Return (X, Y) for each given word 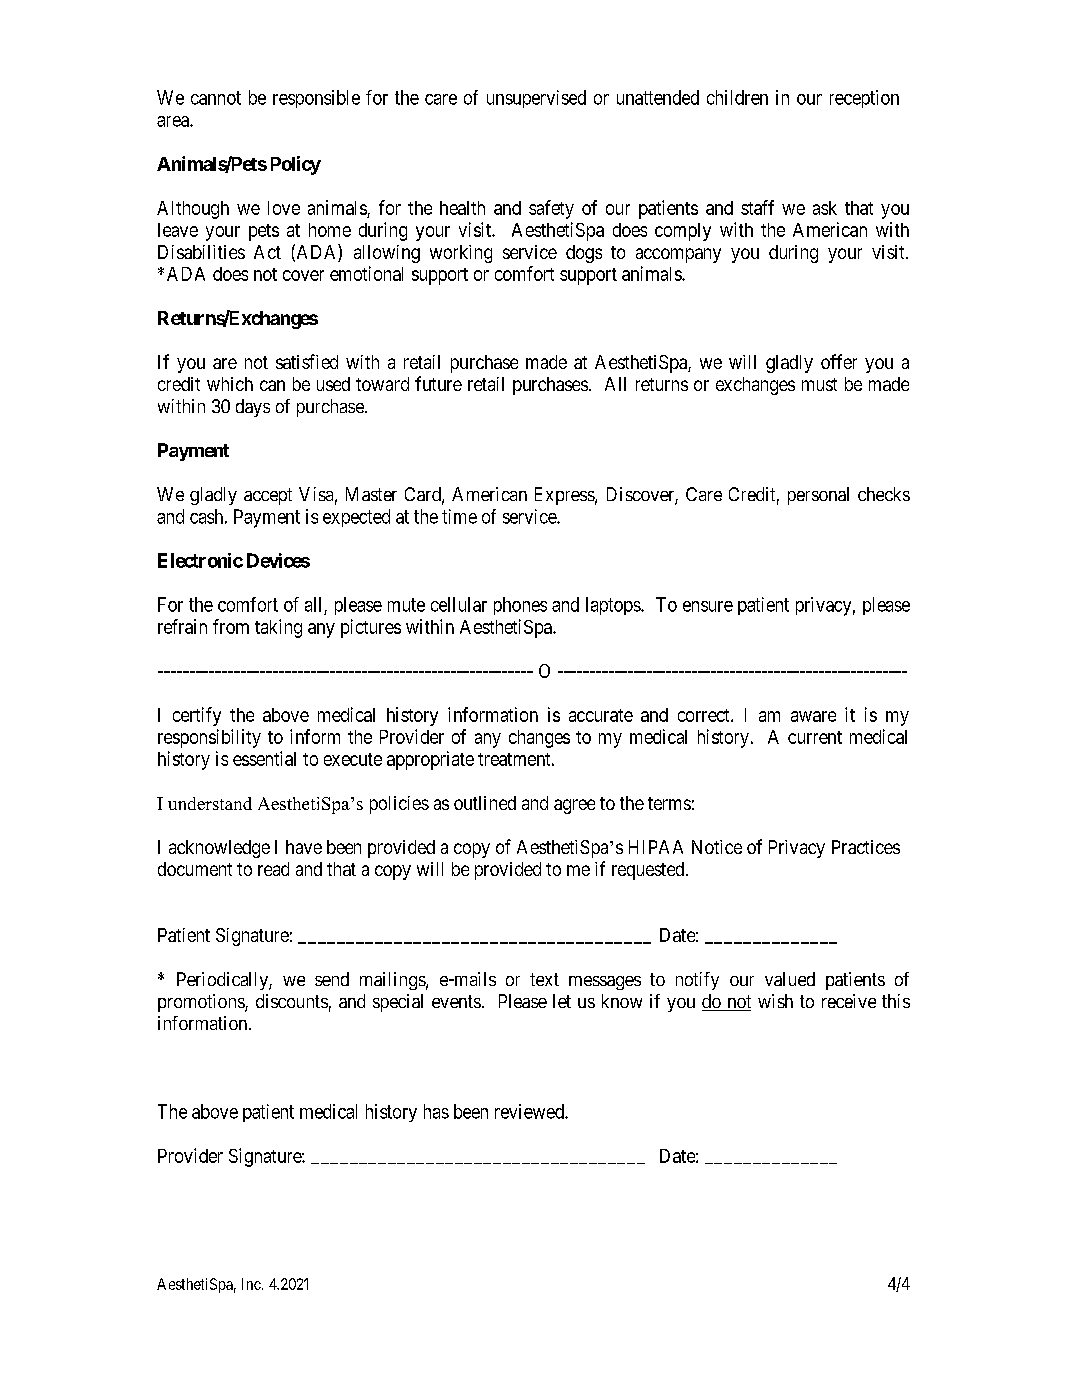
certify (197, 716)
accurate (601, 715)
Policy (296, 165)
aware (813, 716)
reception (864, 99)
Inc (251, 1284)
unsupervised (536, 99)
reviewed (530, 1111)
